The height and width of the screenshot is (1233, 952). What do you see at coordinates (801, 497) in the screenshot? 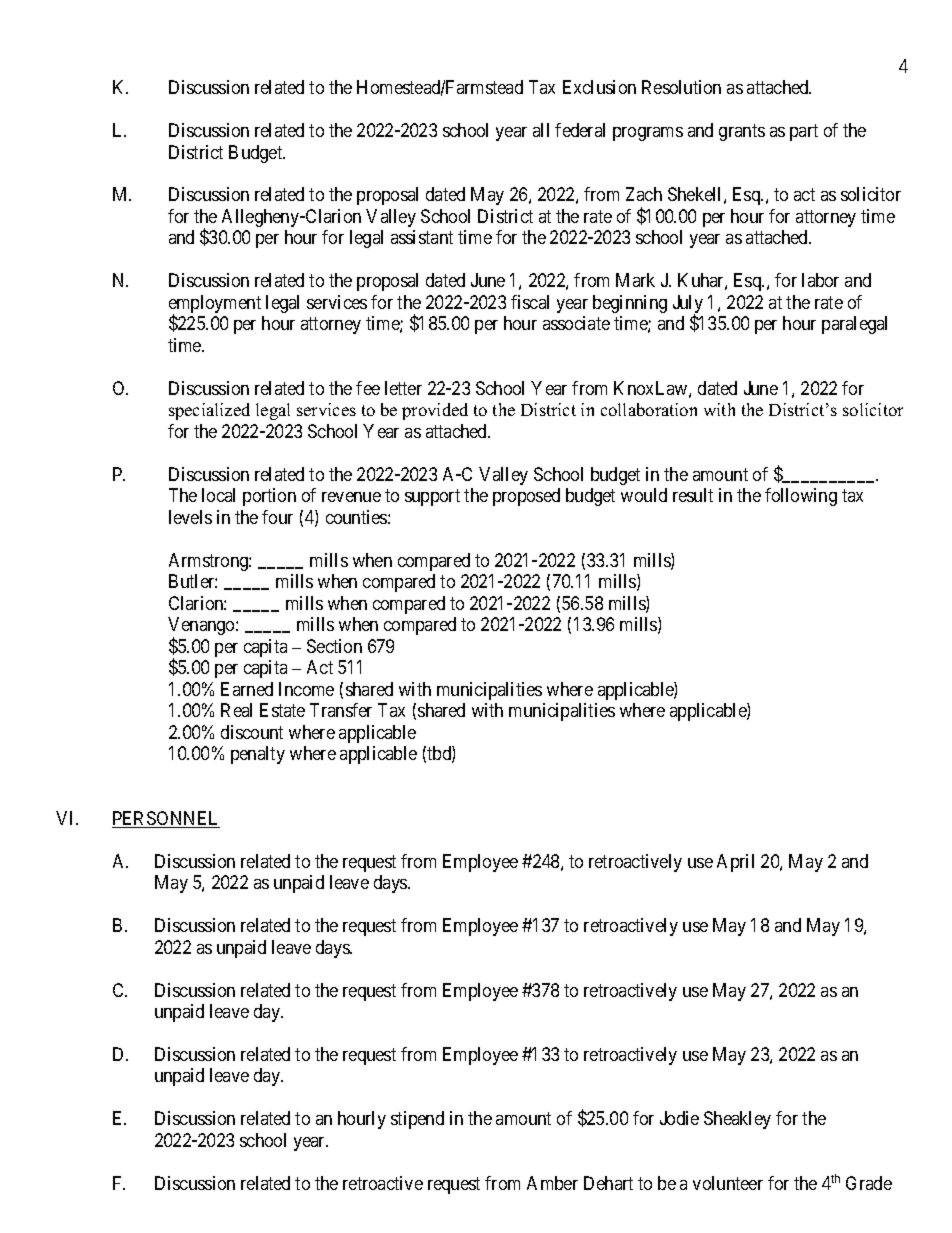
I see `following` at bounding box center [801, 497].
